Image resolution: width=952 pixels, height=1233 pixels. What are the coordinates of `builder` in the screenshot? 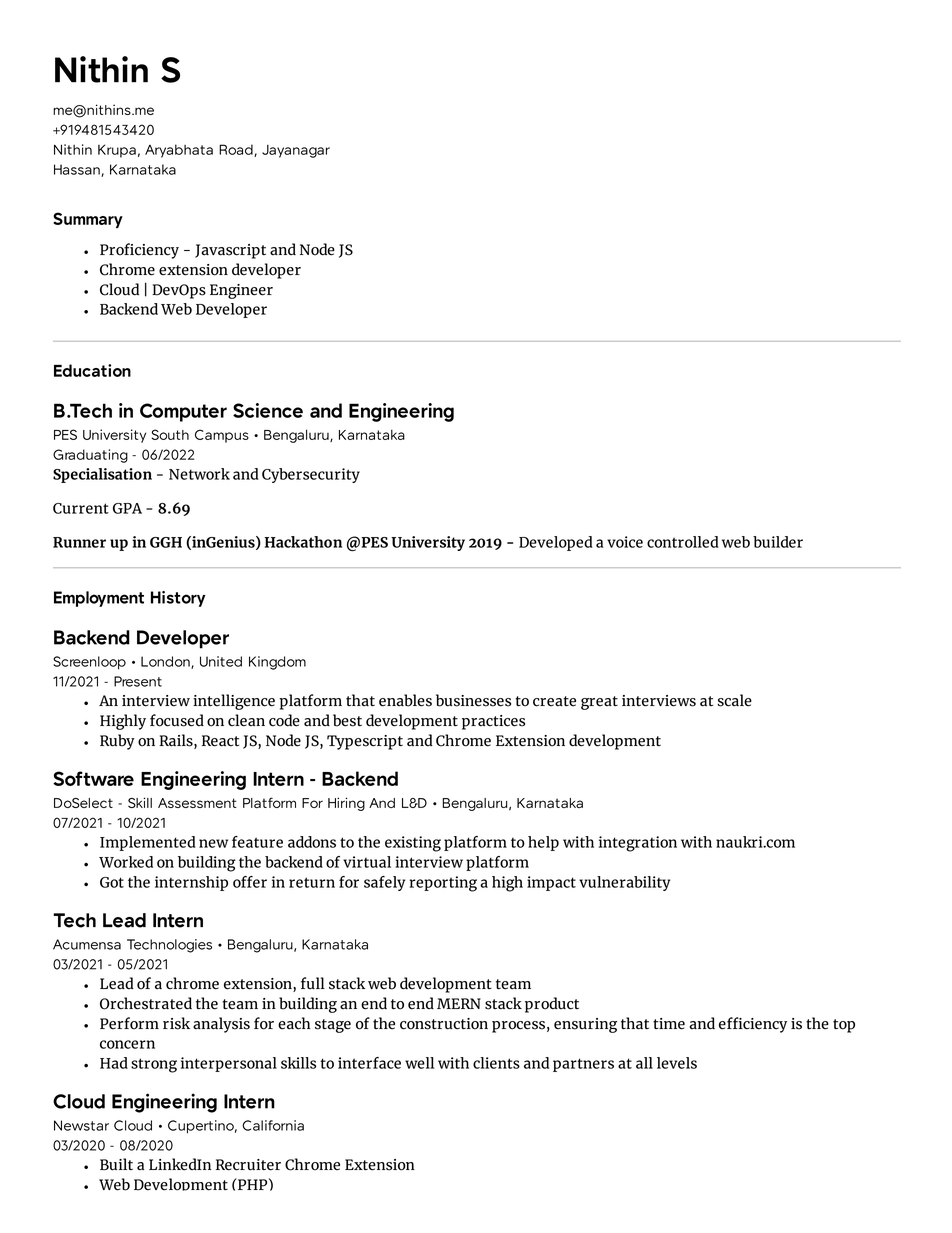 It's located at (778, 542).
